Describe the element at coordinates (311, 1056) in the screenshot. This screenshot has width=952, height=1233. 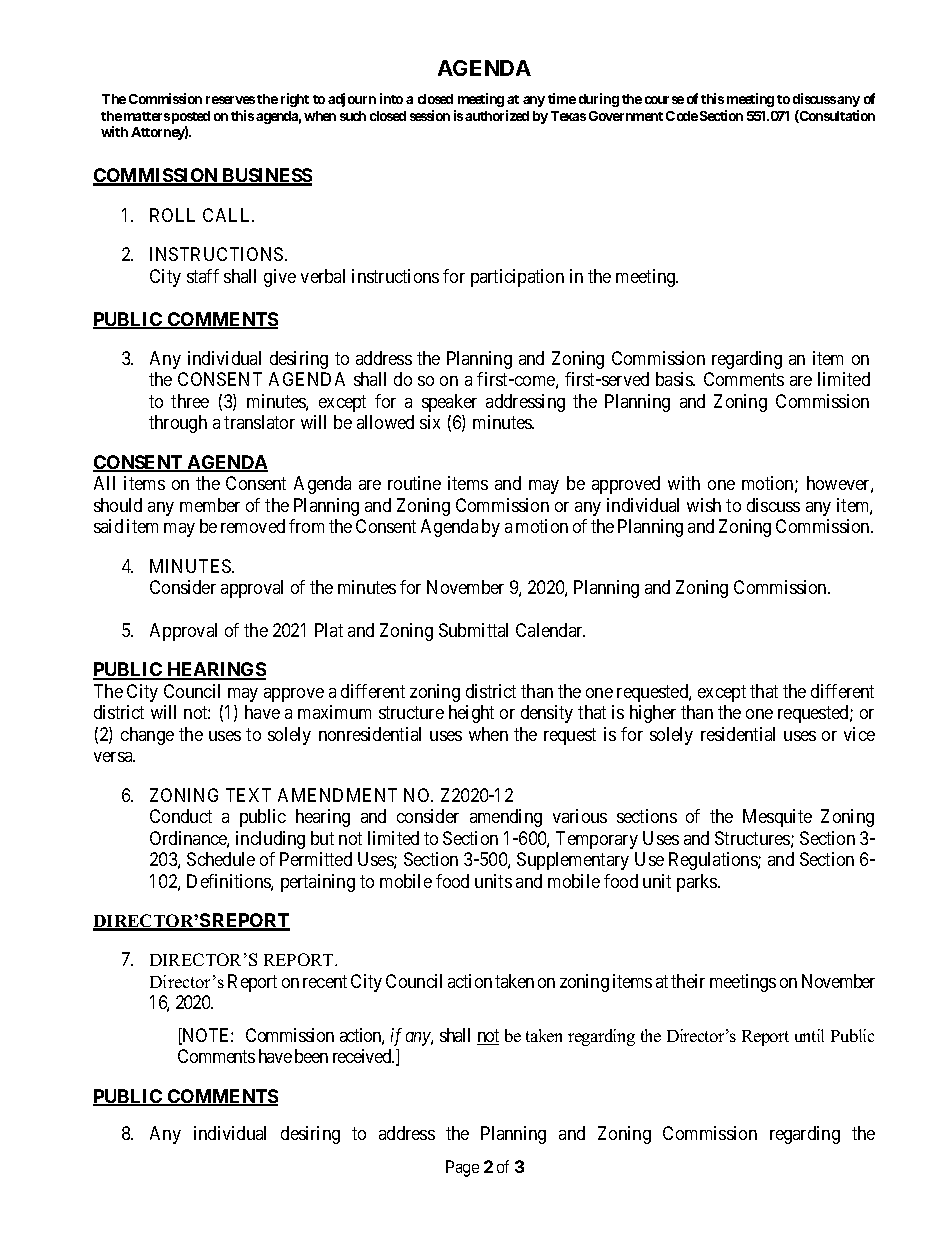
I see `been` at that location.
